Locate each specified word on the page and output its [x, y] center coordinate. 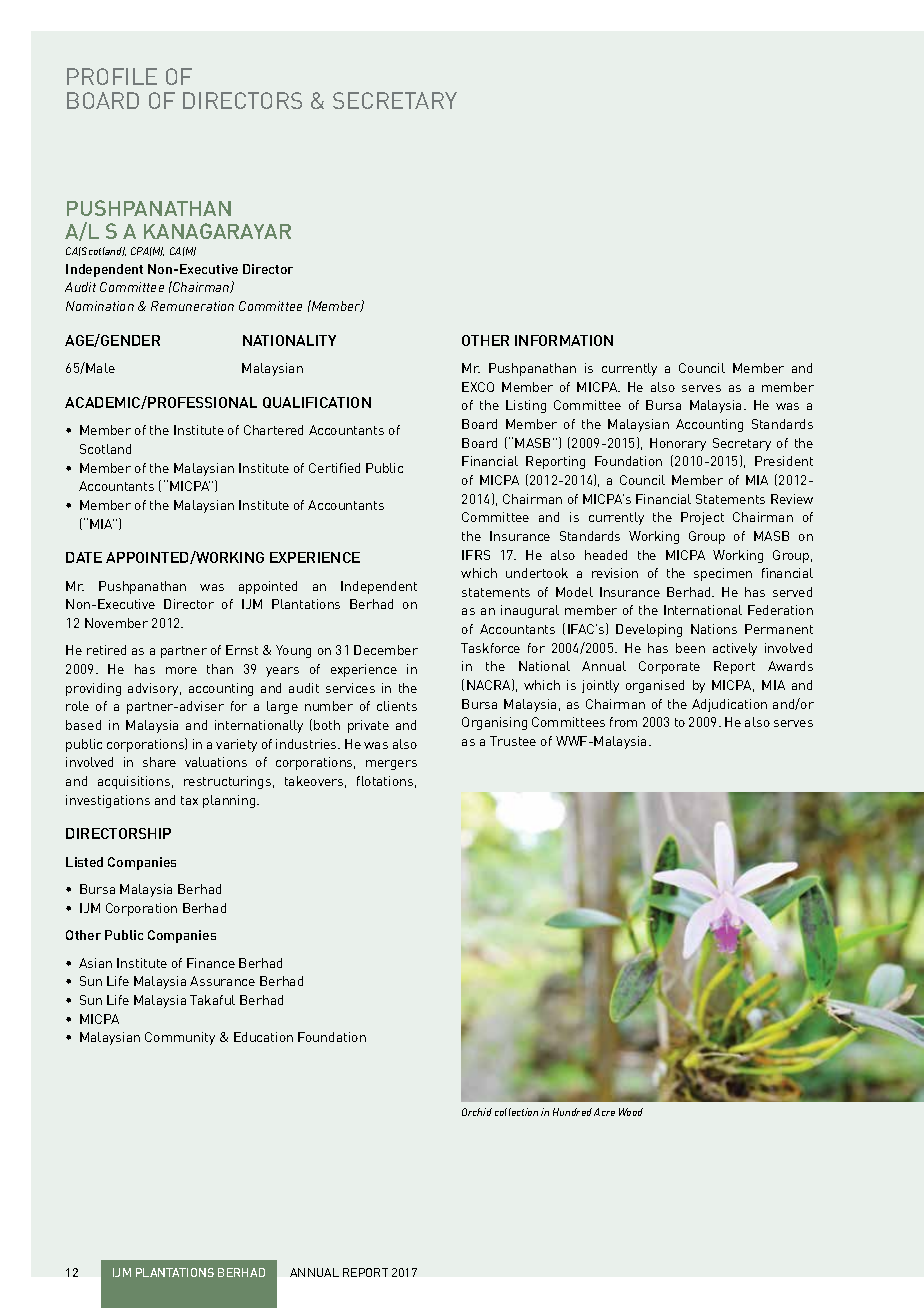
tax [189, 800]
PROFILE [112, 76]
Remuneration [192, 306]
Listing [526, 406]
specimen [723, 574]
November [116, 623]
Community [180, 1038]
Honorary [678, 444]
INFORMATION [564, 340]
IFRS [476, 555]
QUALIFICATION [317, 402]
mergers [391, 765]
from [623, 722]
